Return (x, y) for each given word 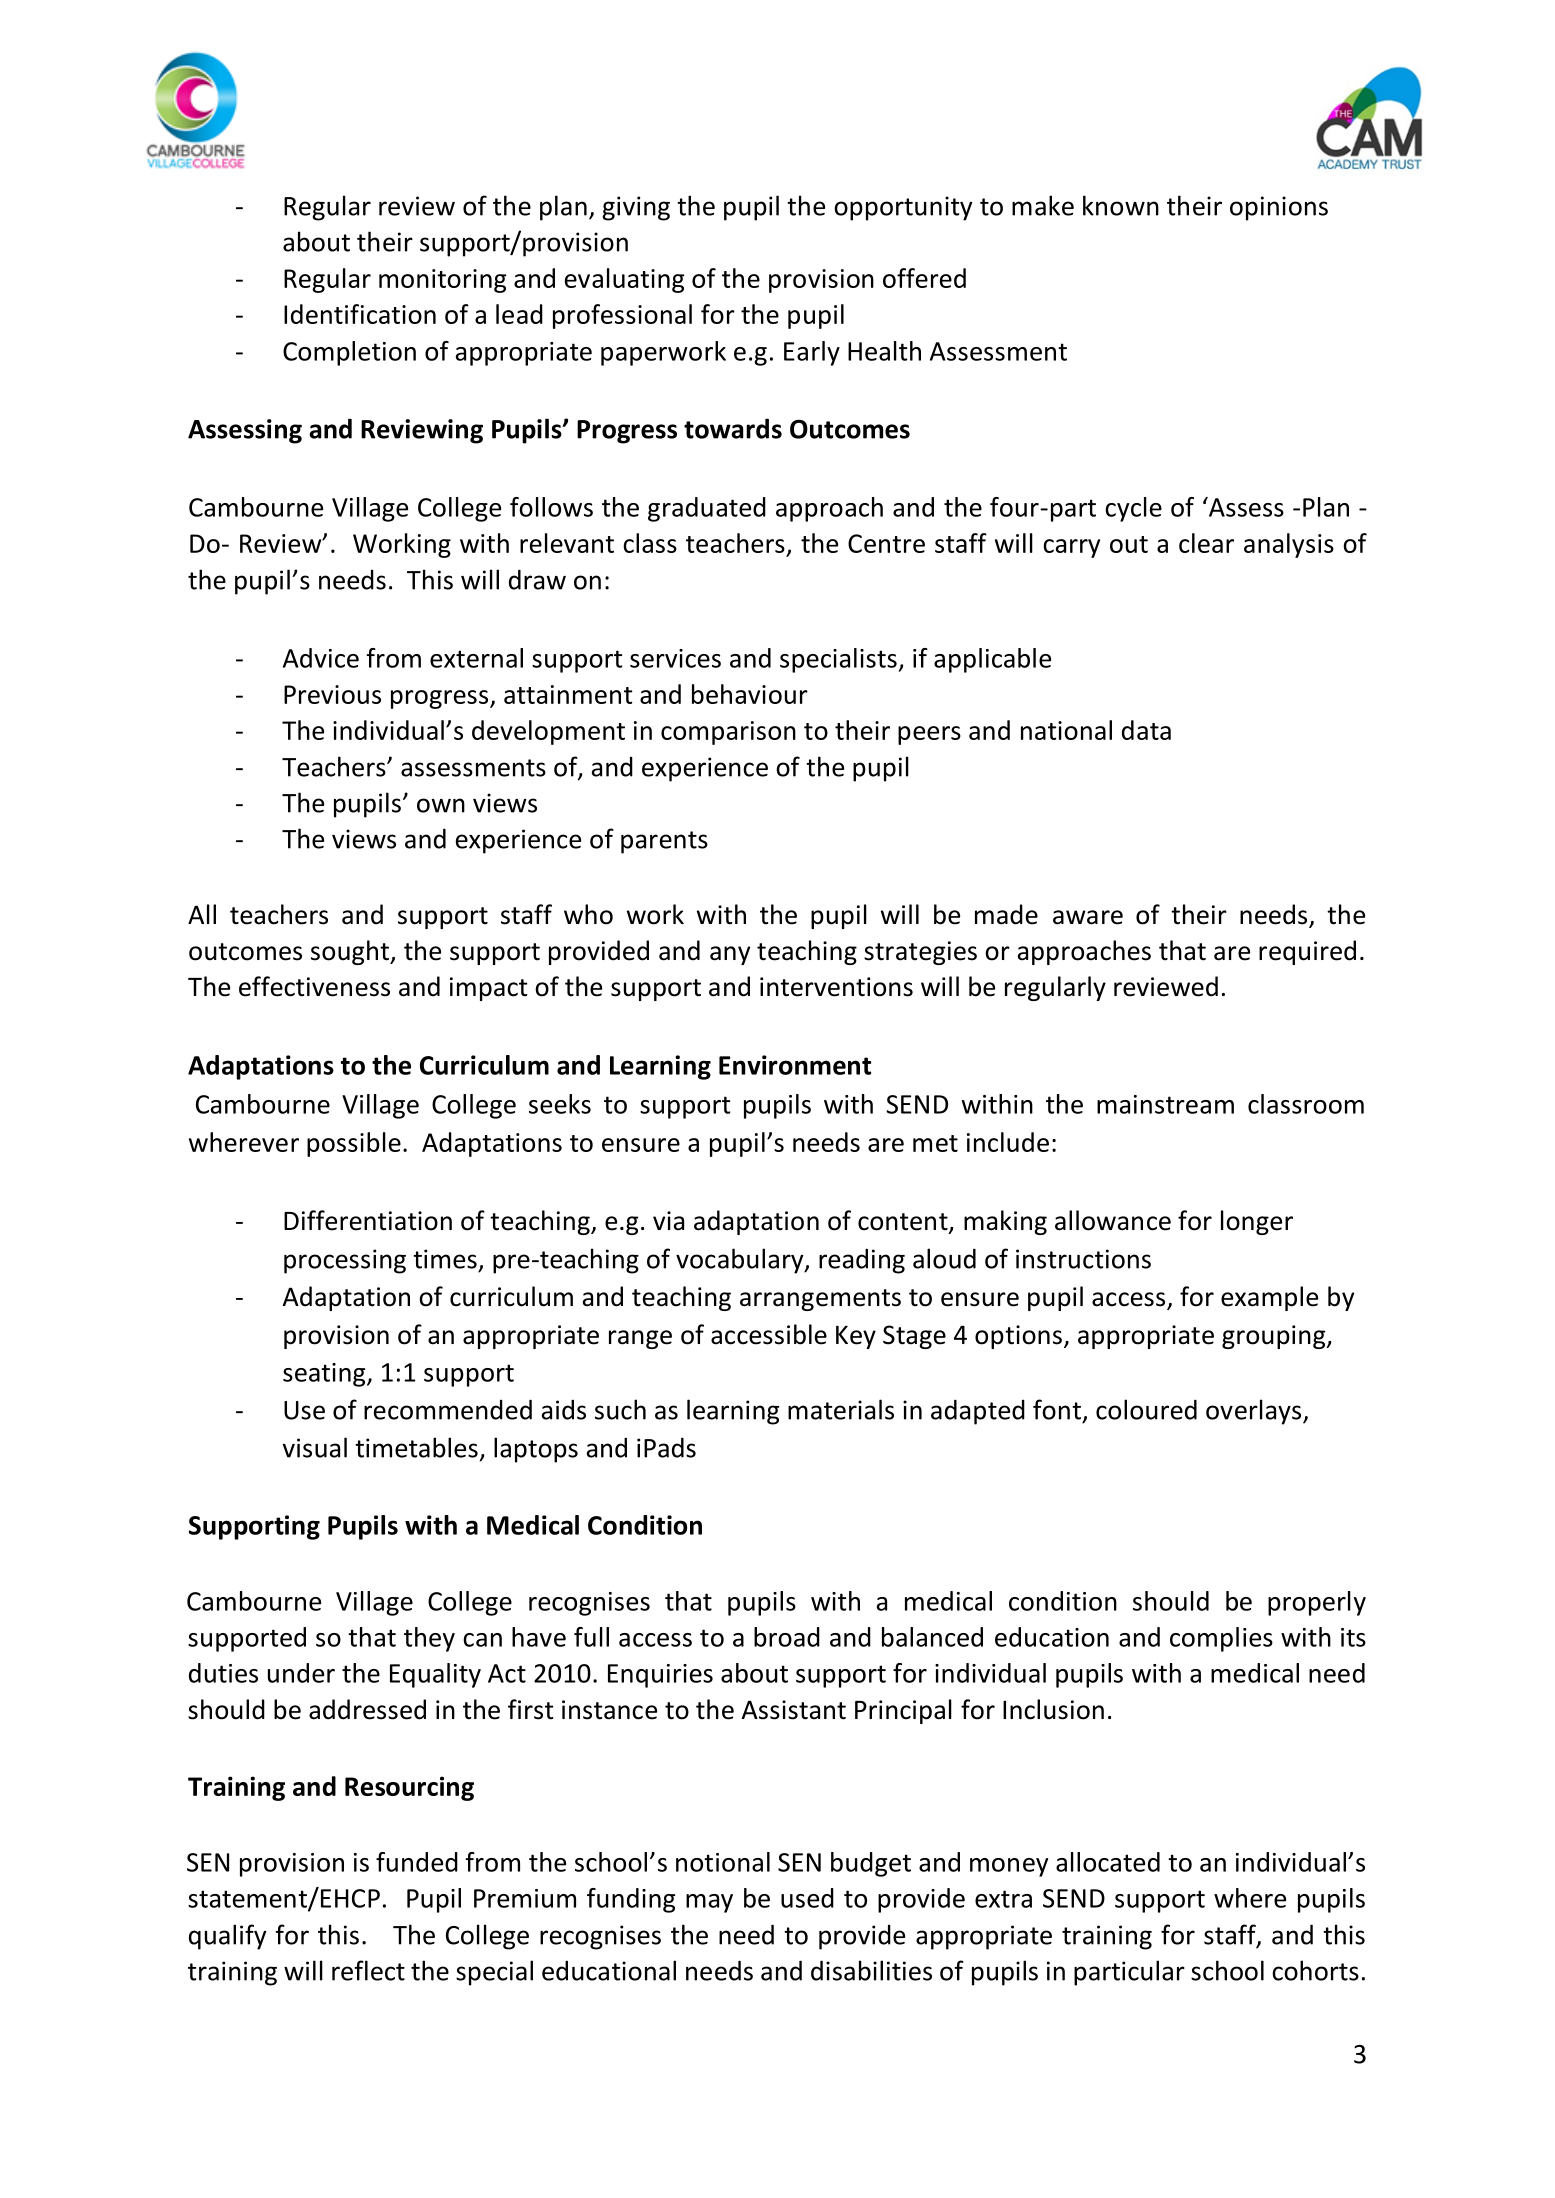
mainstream (1165, 1104)
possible (354, 1144)
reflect (368, 1970)
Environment (795, 1065)
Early (812, 353)
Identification (360, 314)
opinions (1279, 208)
